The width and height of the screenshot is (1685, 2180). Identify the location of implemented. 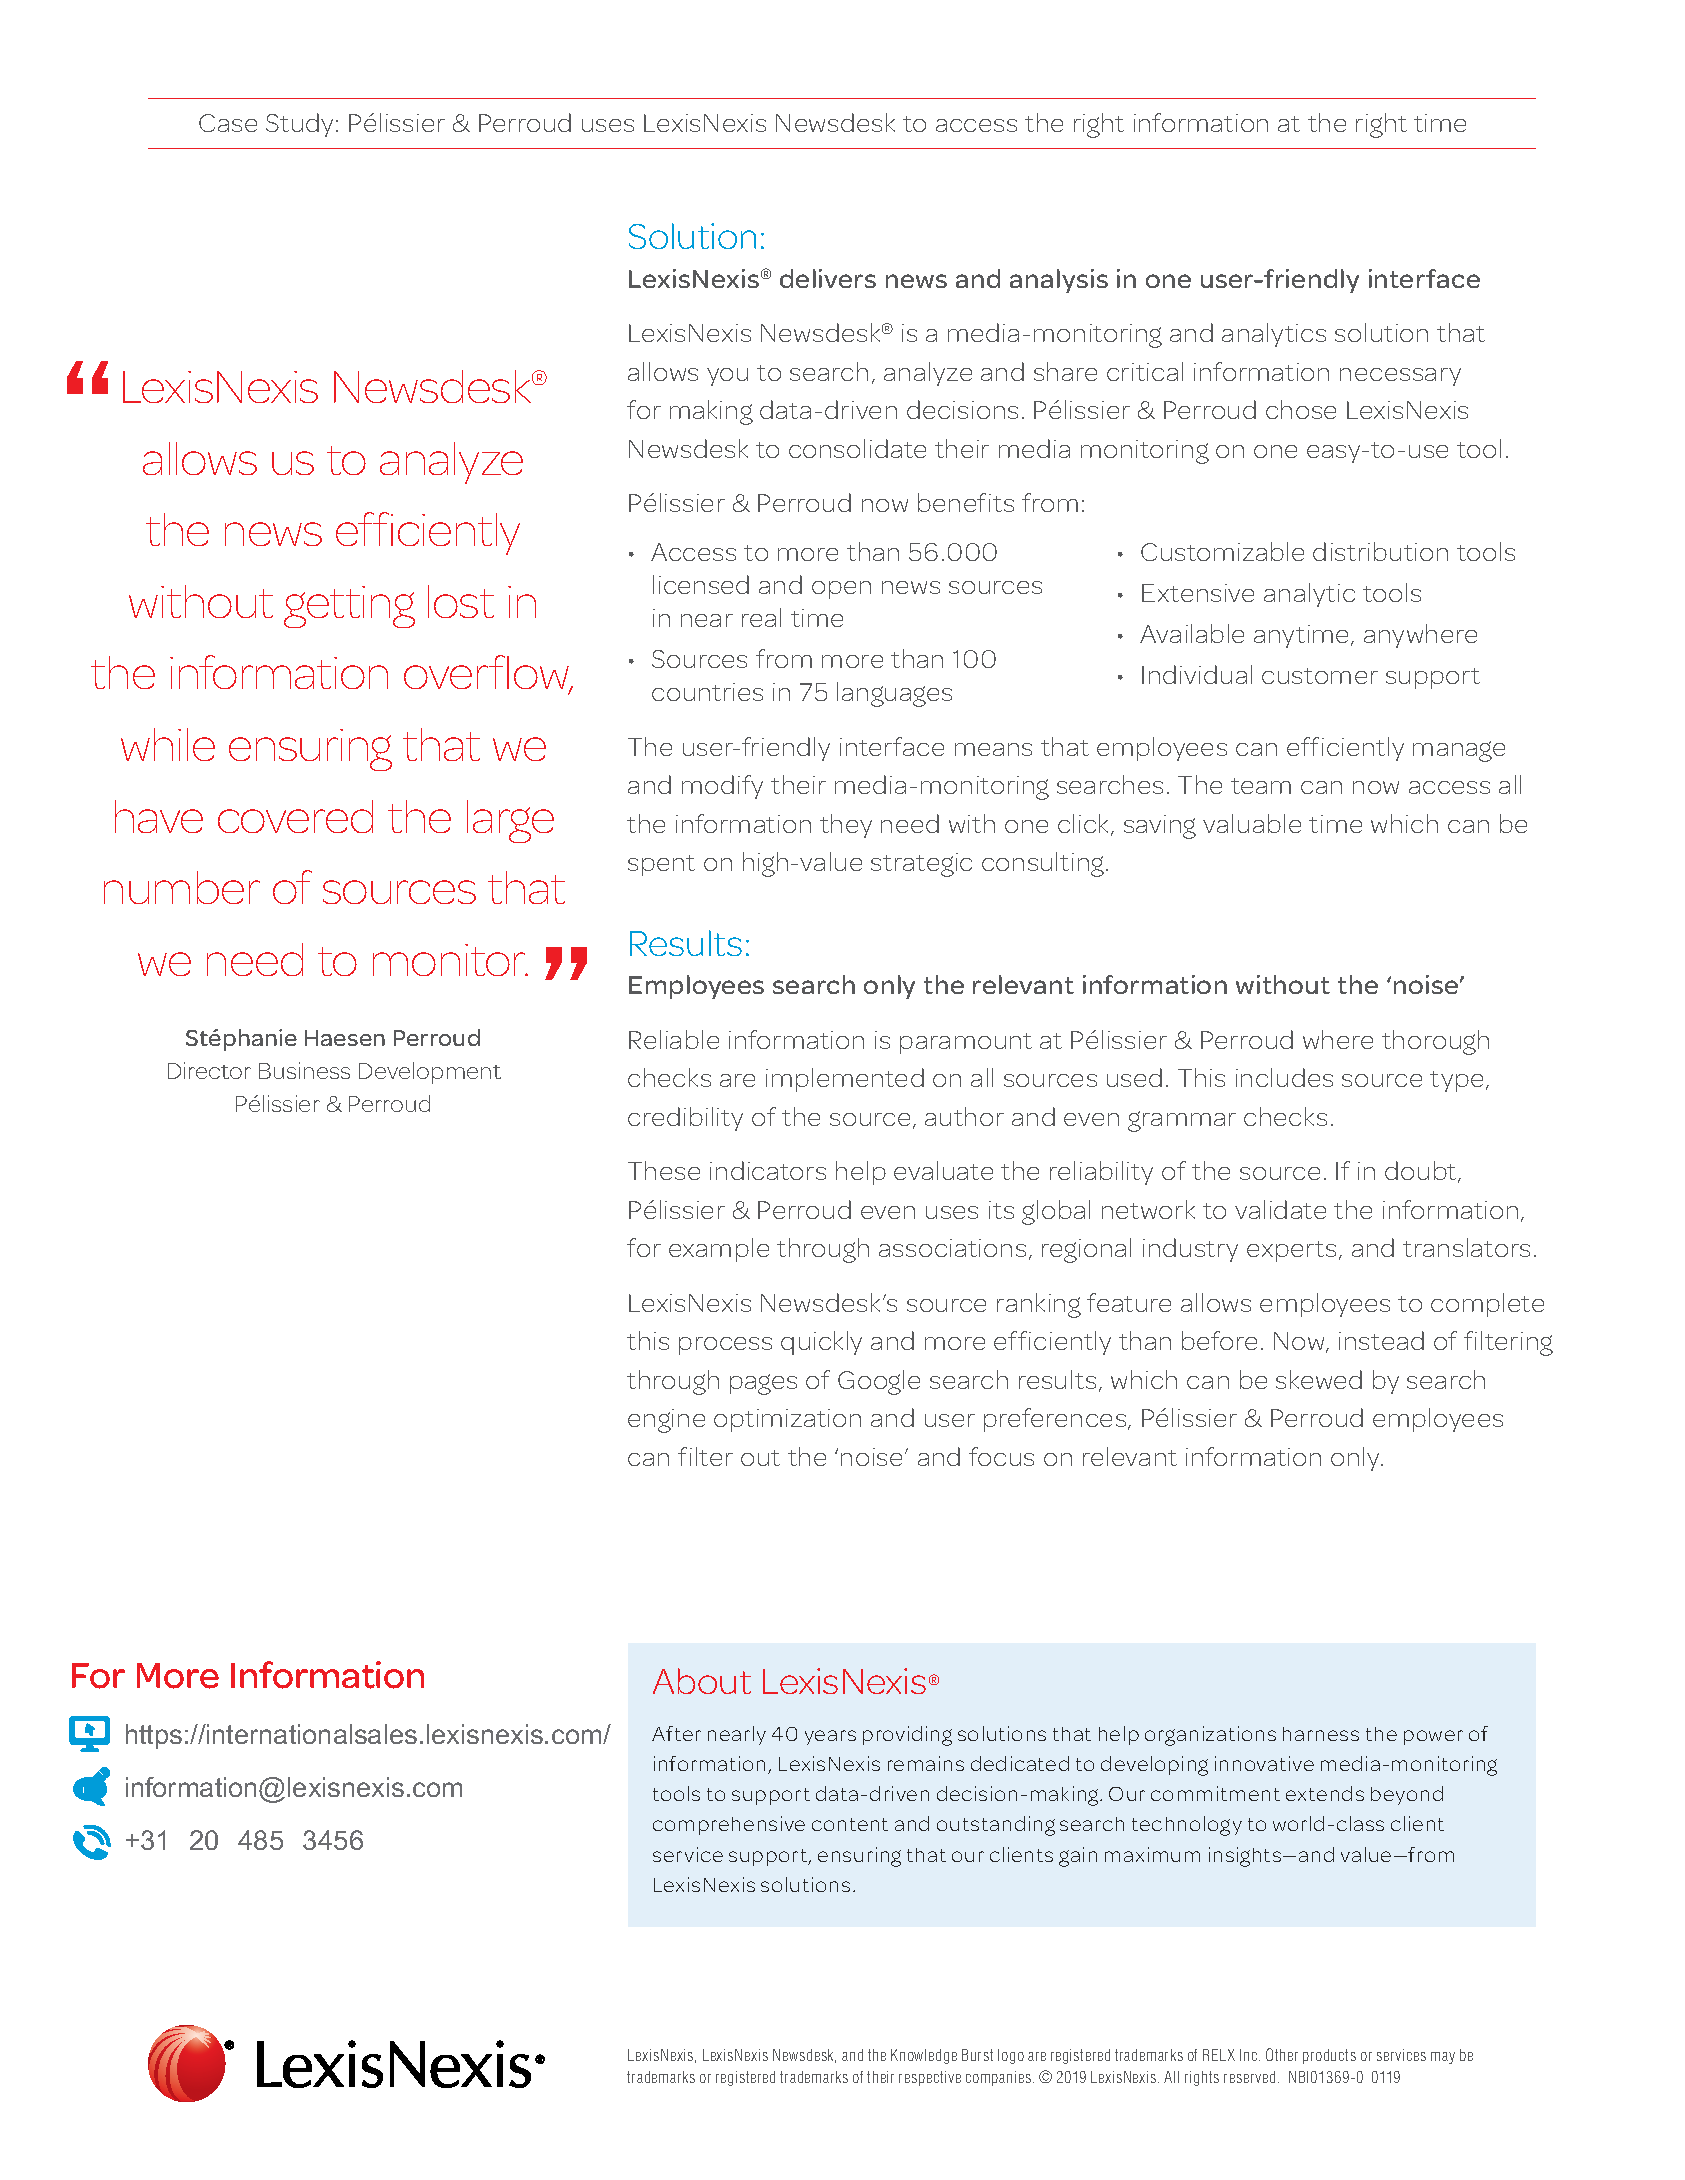
(845, 1080).
